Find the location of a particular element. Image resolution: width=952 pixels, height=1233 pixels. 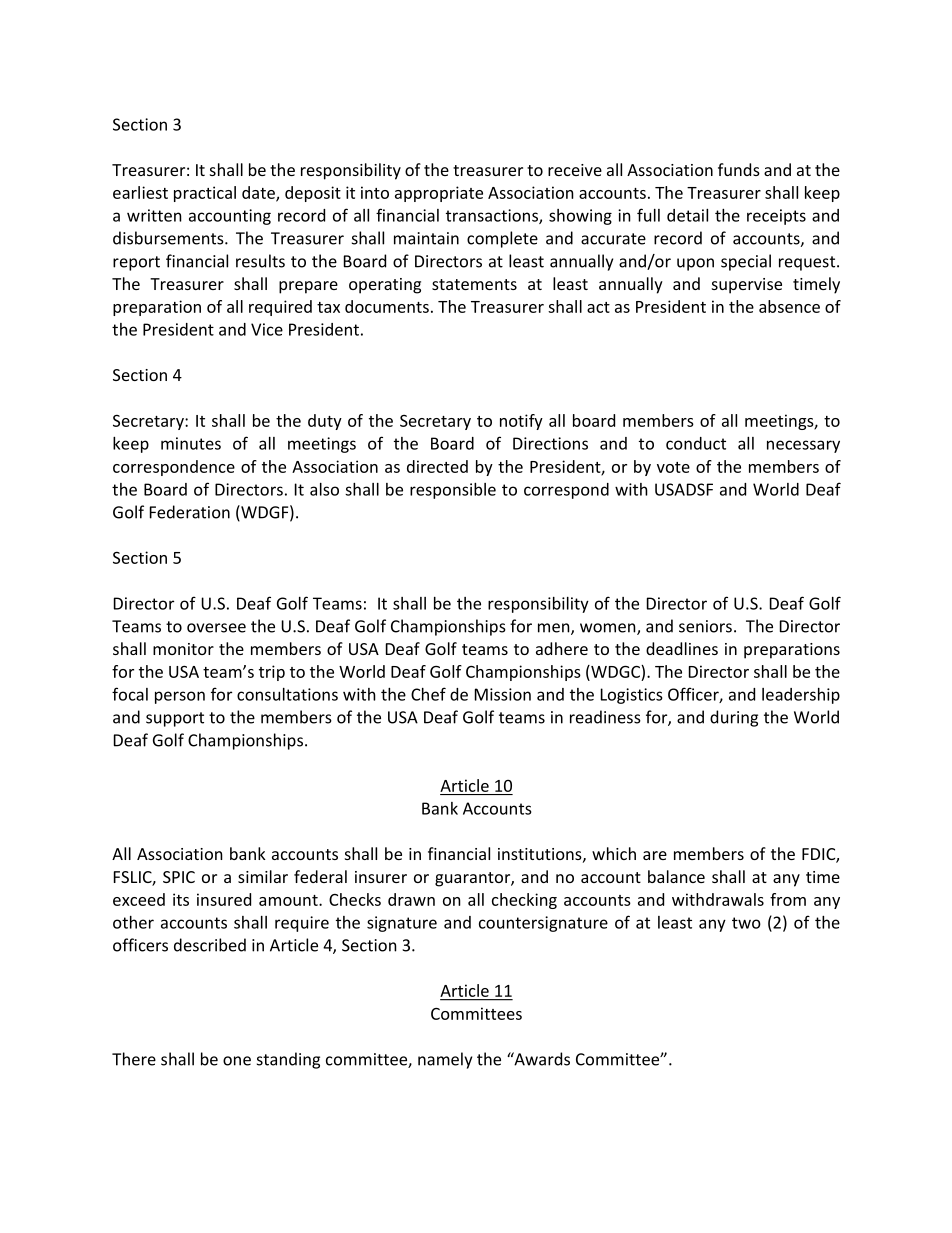

during is located at coordinates (734, 718).
